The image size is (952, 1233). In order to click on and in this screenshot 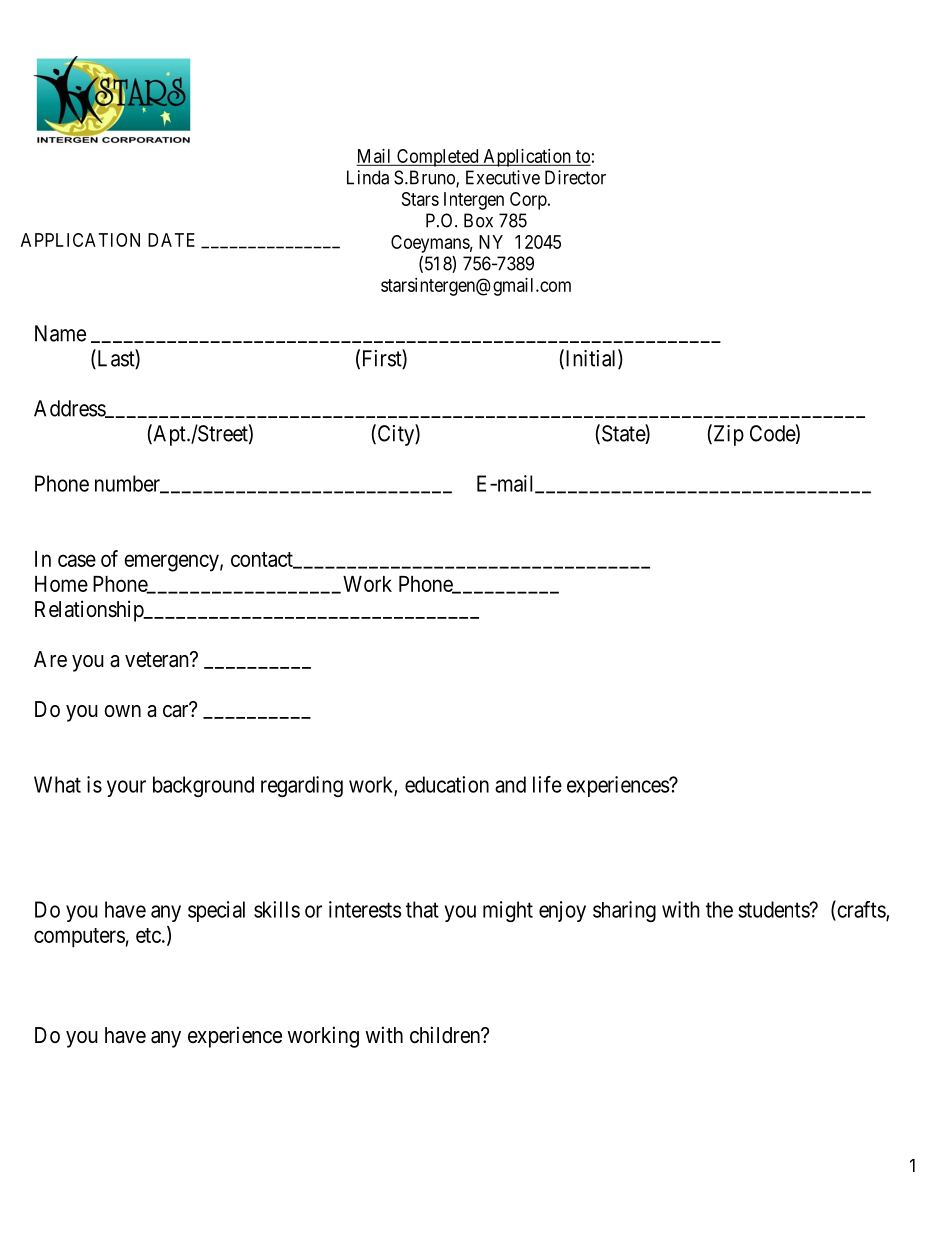, I will do `click(510, 784)`.
